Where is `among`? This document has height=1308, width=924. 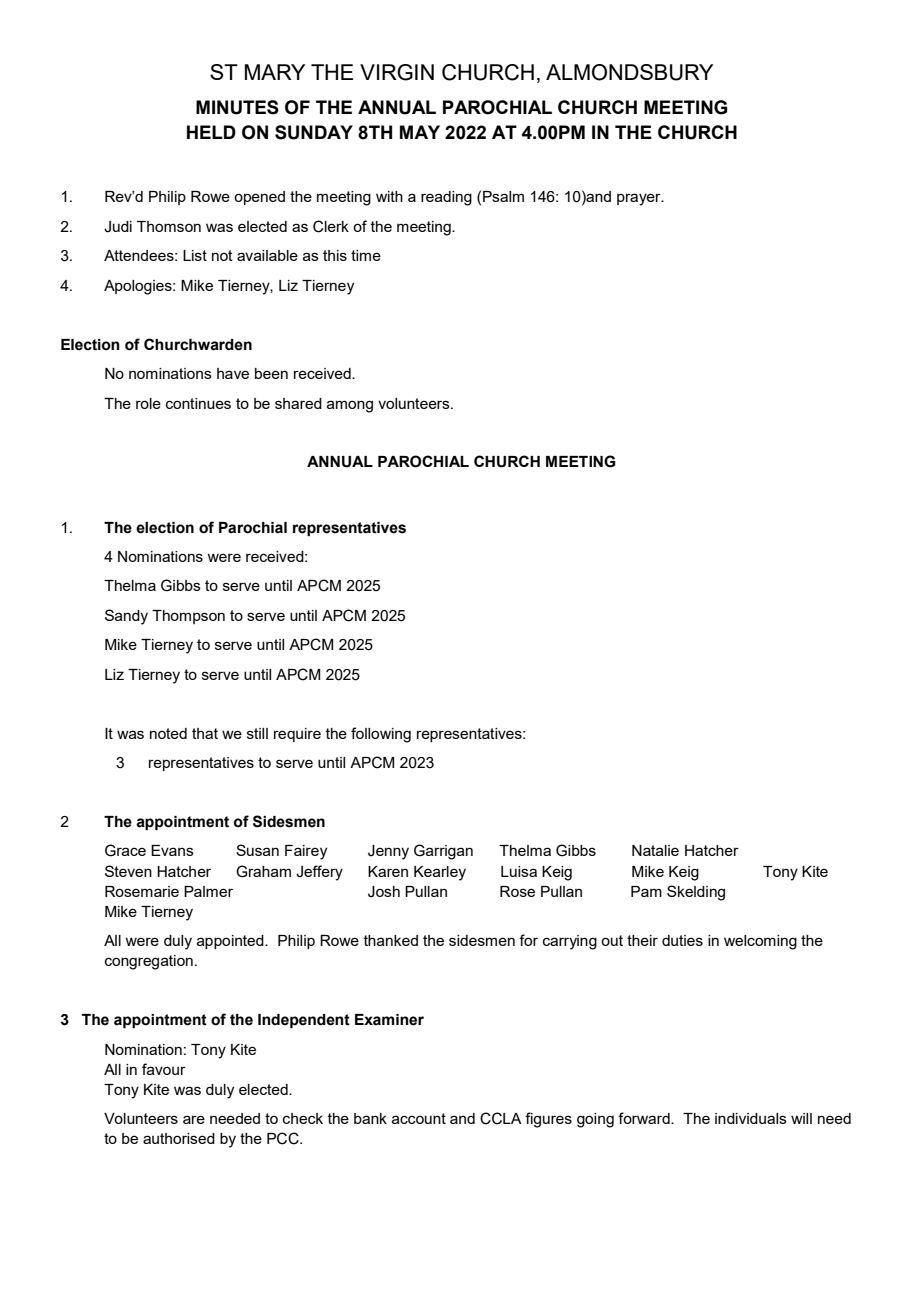
among is located at coordinates (350, 406).
